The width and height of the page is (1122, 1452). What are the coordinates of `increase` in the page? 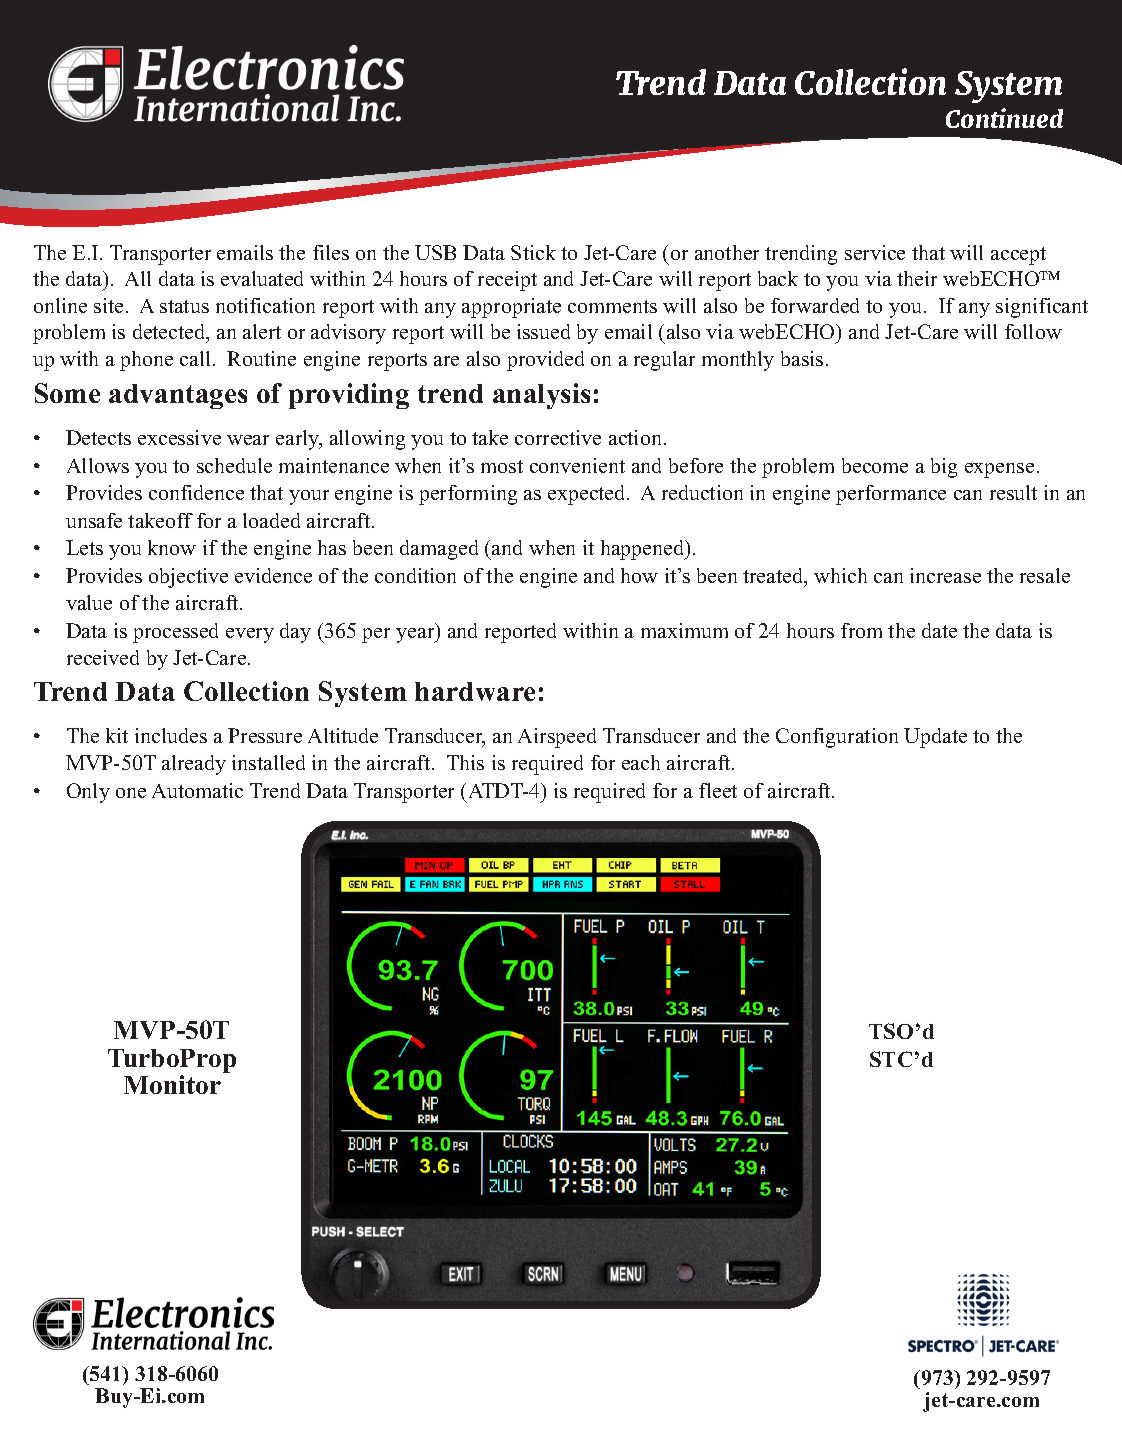 It's located at (945, 575).
